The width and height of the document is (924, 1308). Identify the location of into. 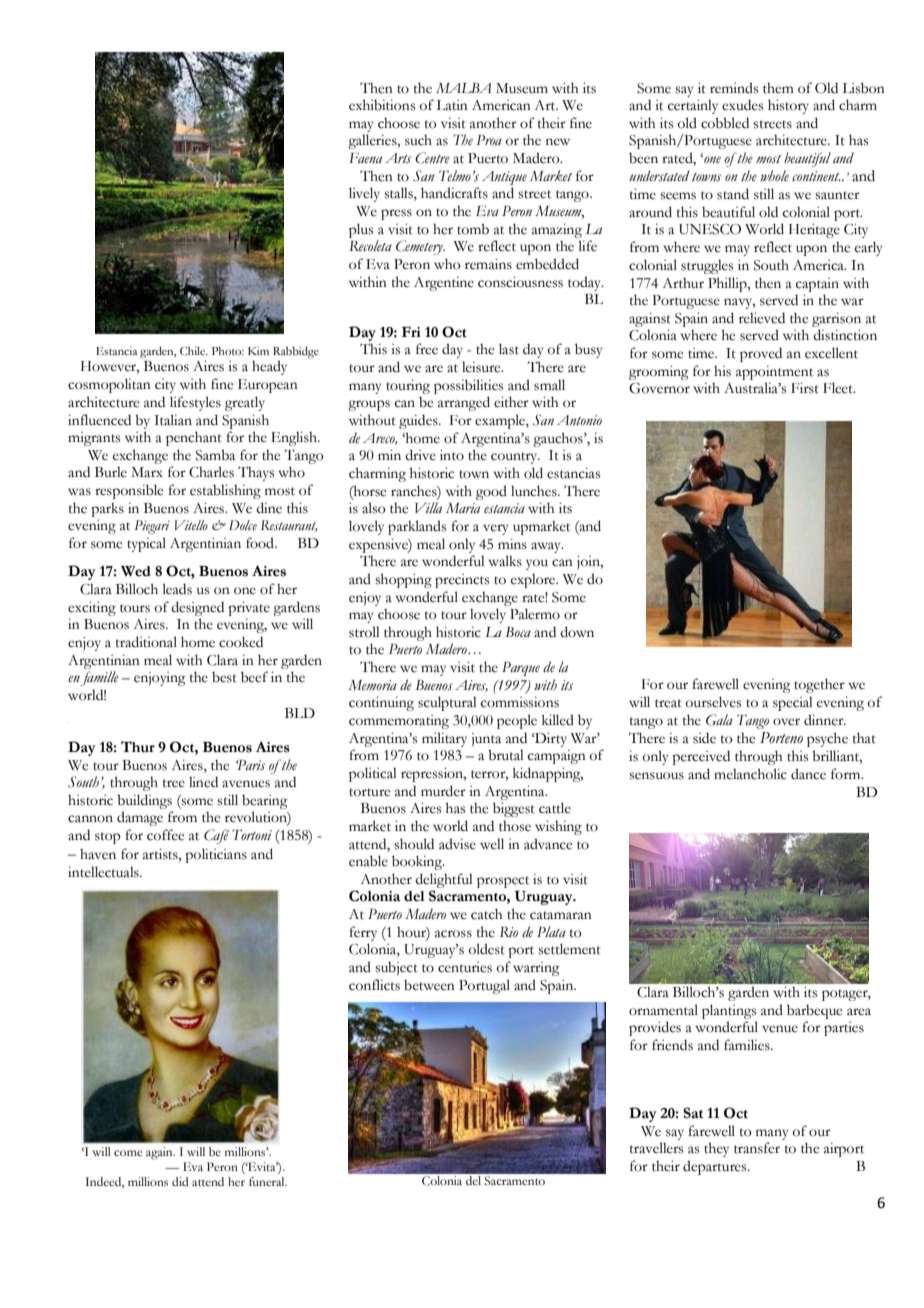
(452, 455).
